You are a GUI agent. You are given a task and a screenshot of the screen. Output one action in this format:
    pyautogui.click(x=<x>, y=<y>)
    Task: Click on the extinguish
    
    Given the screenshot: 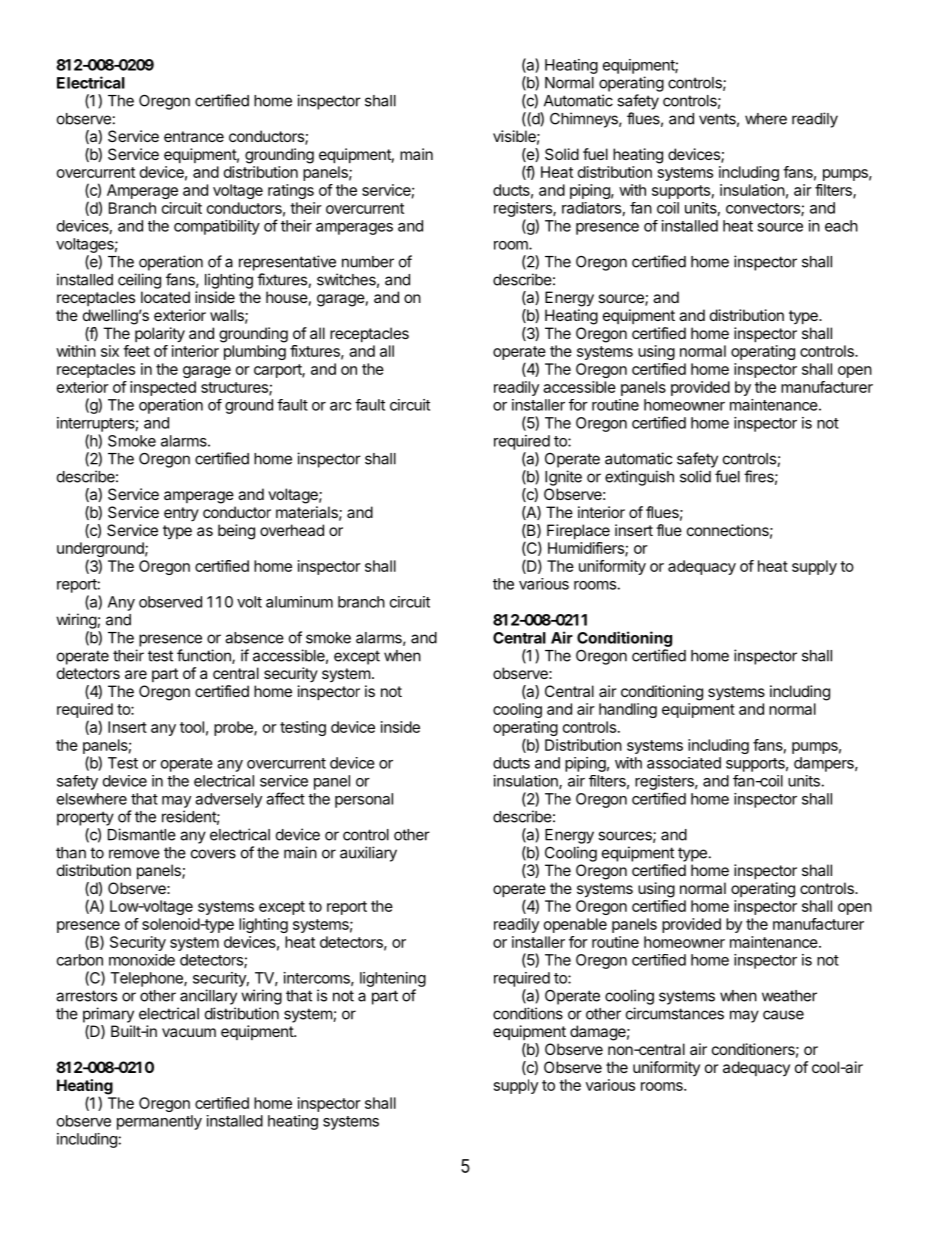 What is the action you would take?
    pyautogui.click(x=639, y=478)
